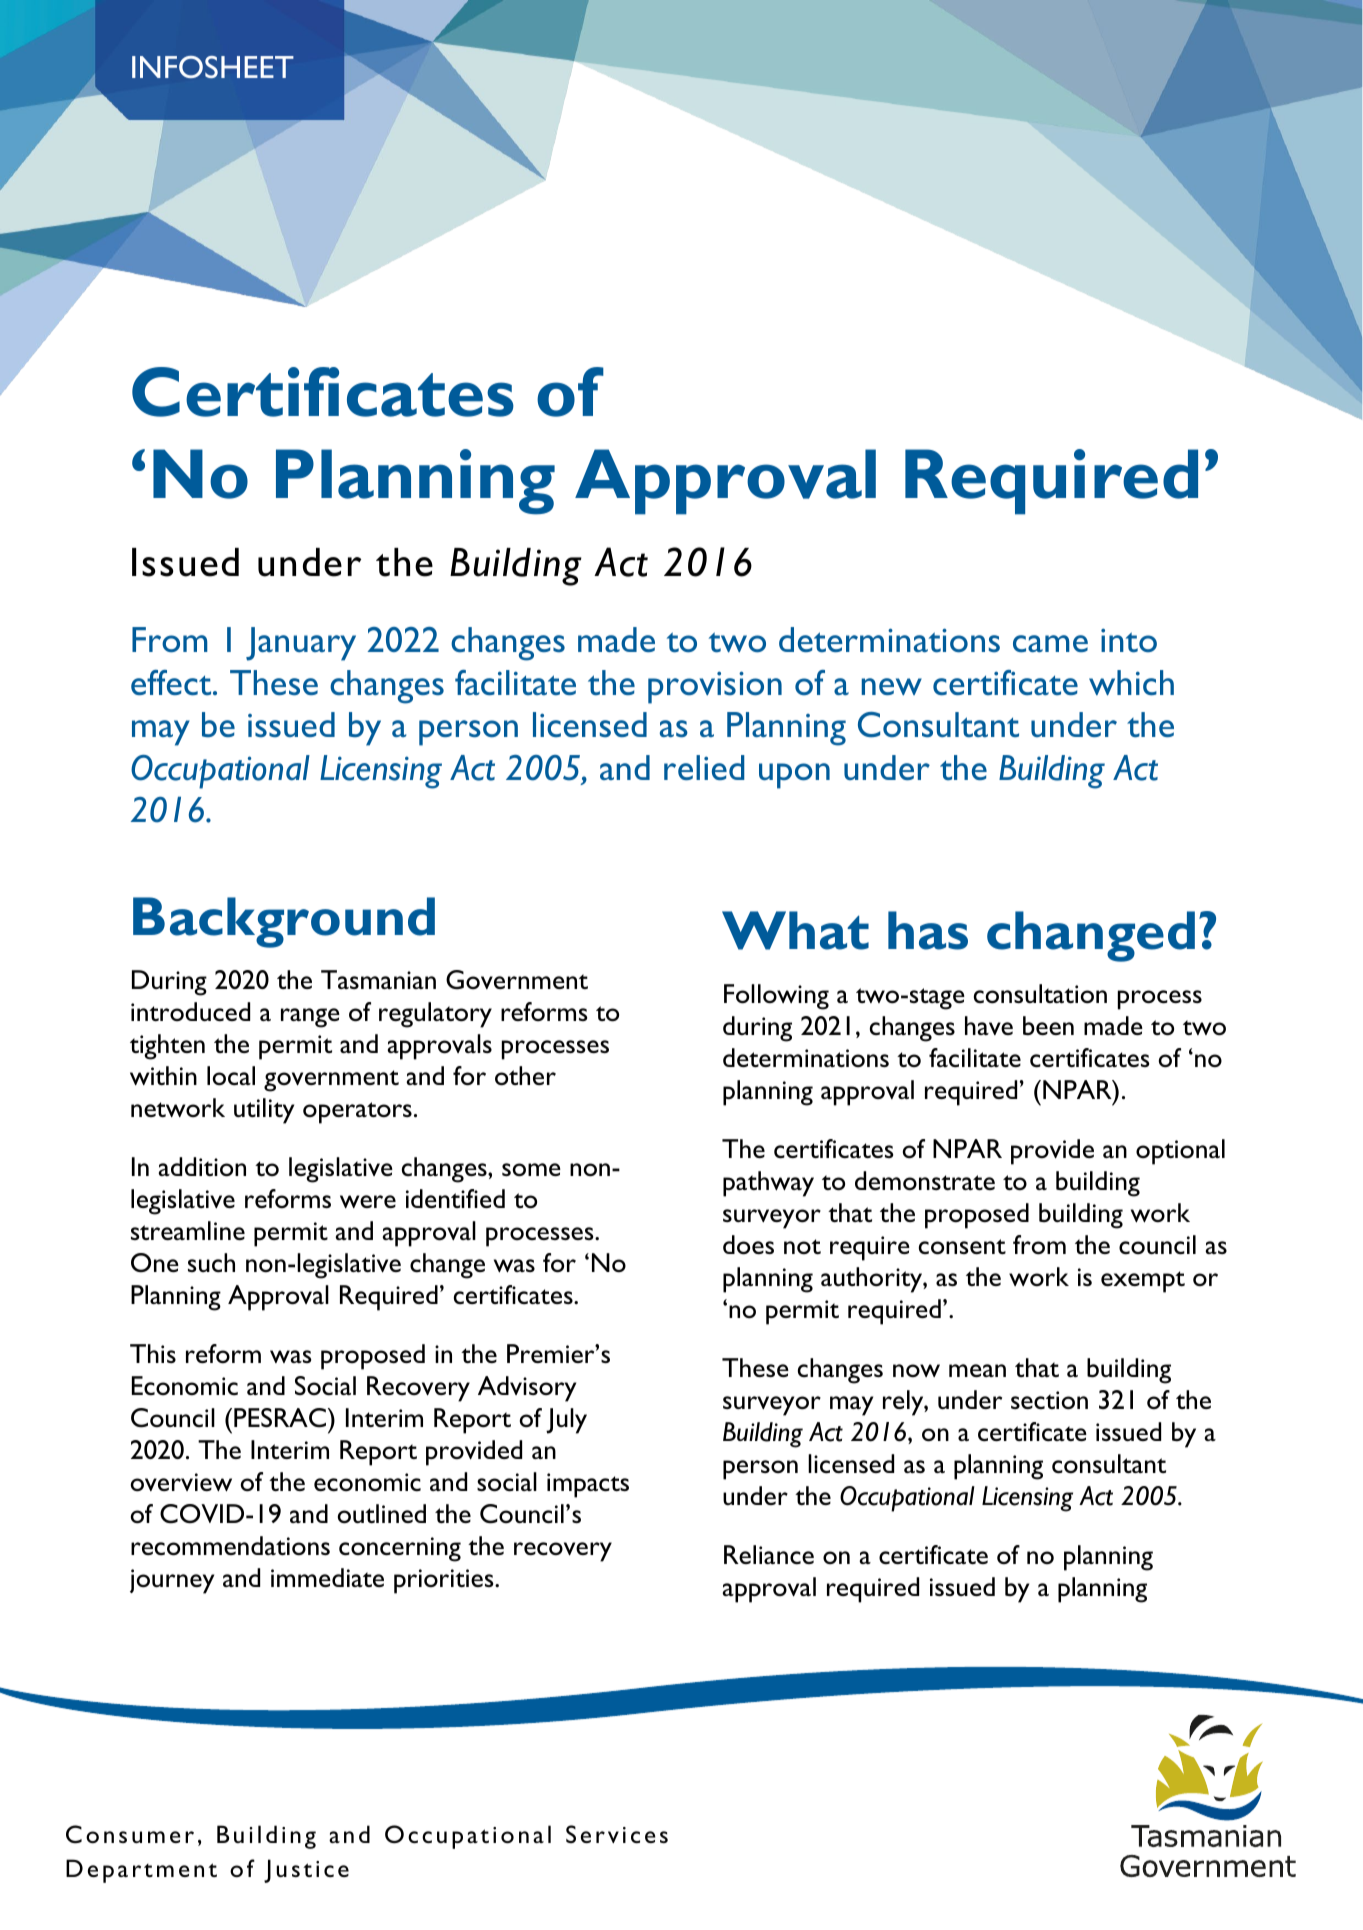 Image resolution: width=1363 pixels, height=1930 pixels. Describe the element at coordinates (1050, 643) in the screenshot. I see `came` at that location.
